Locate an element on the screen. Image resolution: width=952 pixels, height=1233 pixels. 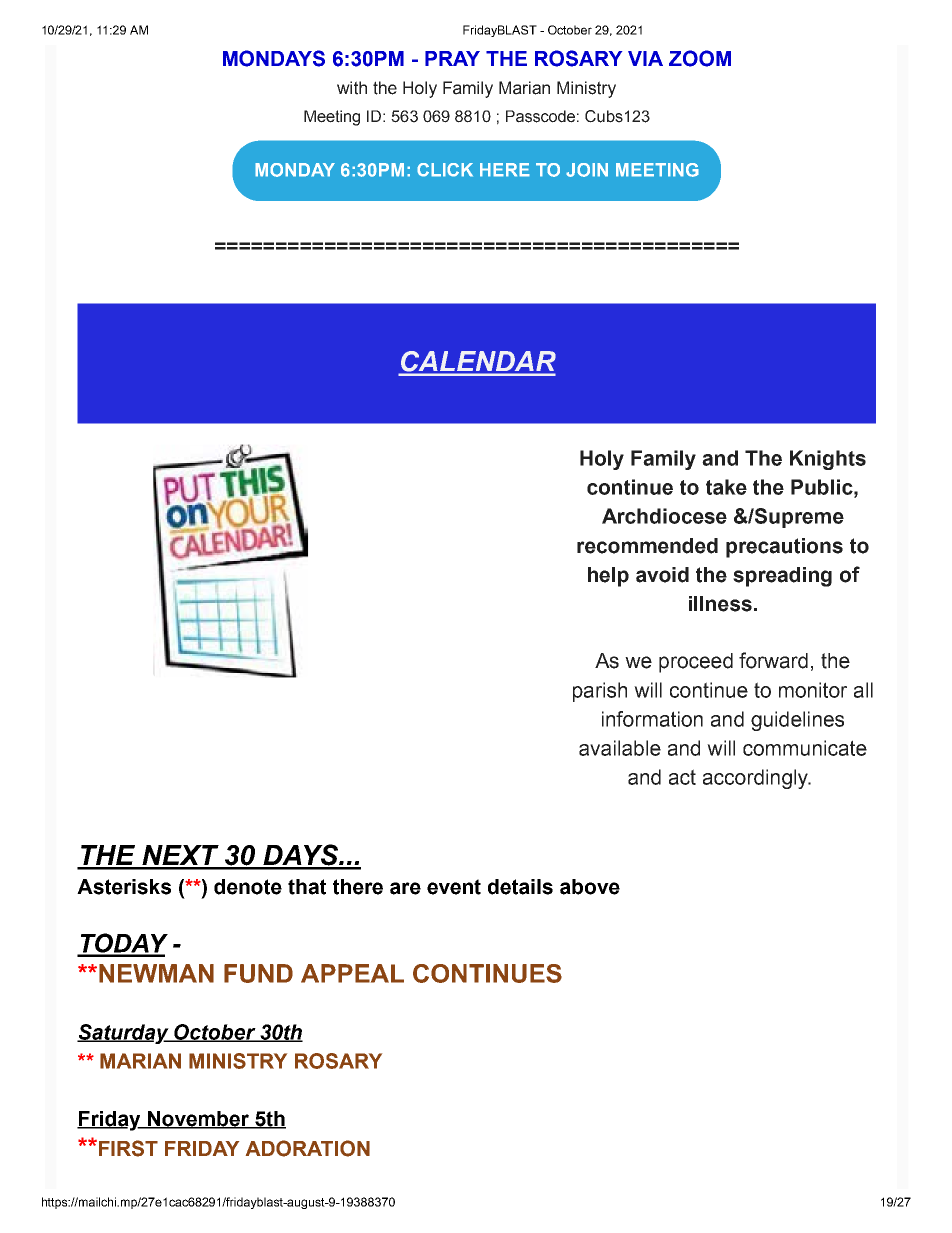
denote is located at coordinates (248, 887).
